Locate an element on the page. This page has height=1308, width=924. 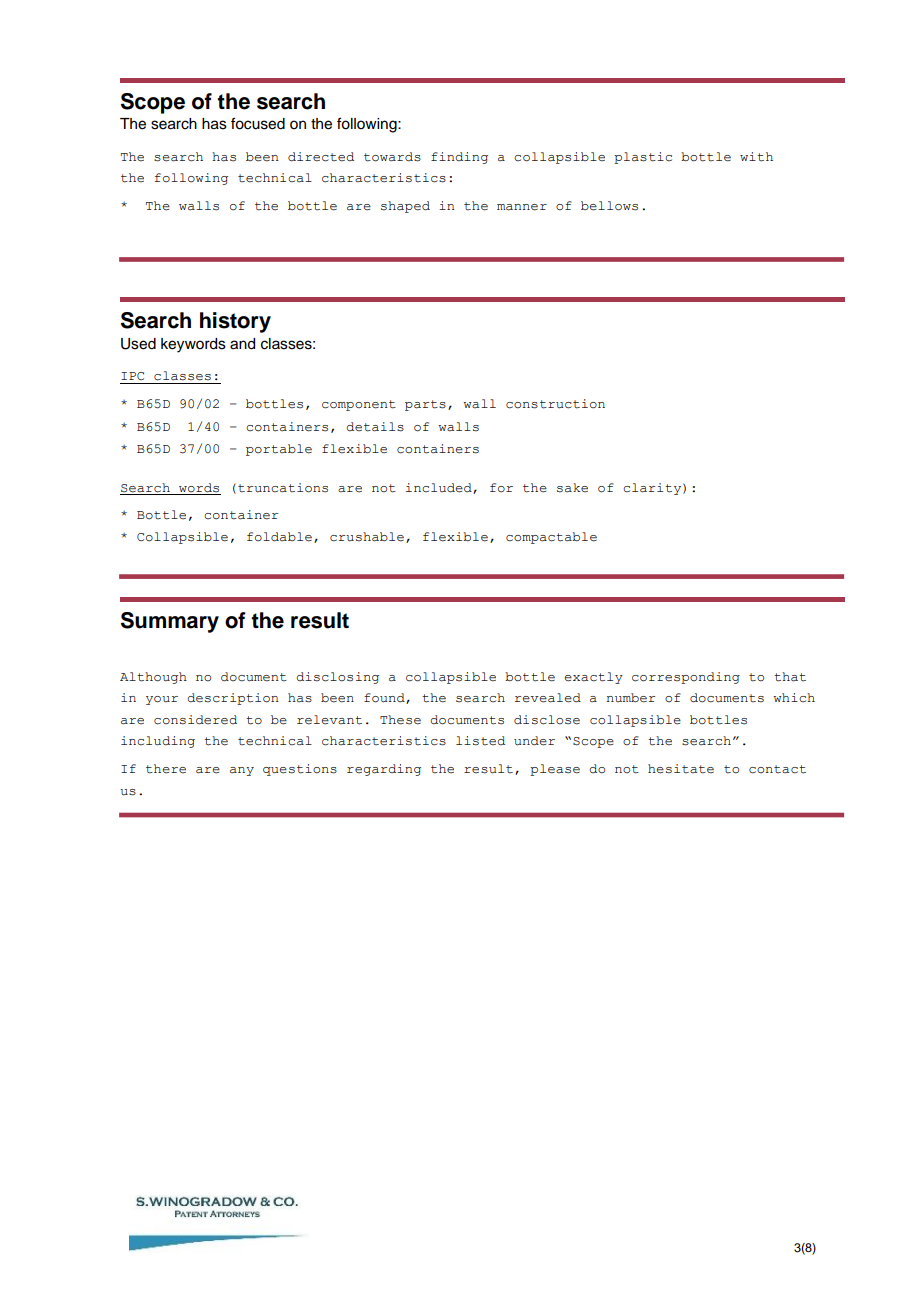
finding is located at coordinates (459, 158).
